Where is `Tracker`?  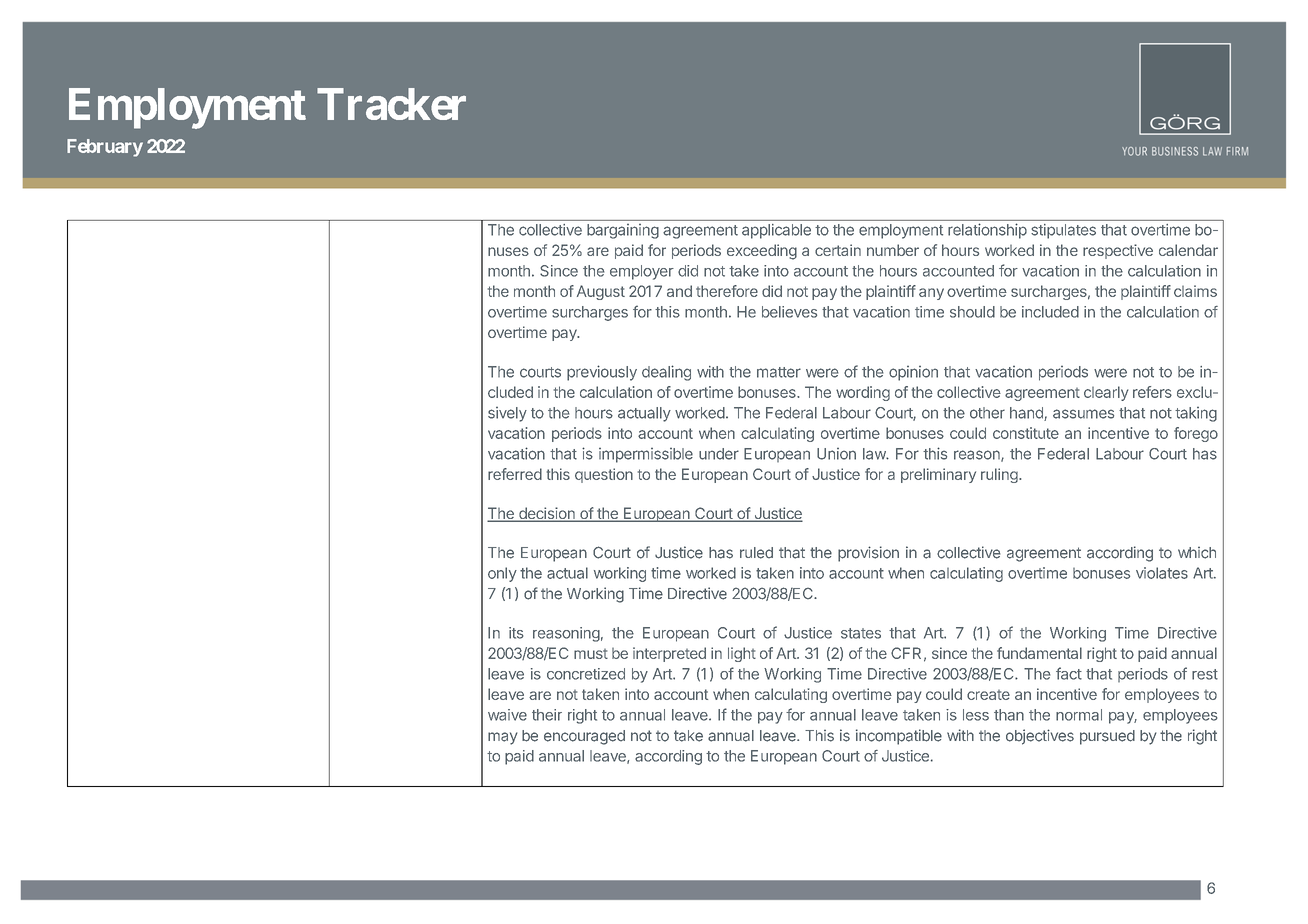
Tracker is located at coordinates (391, 104).
